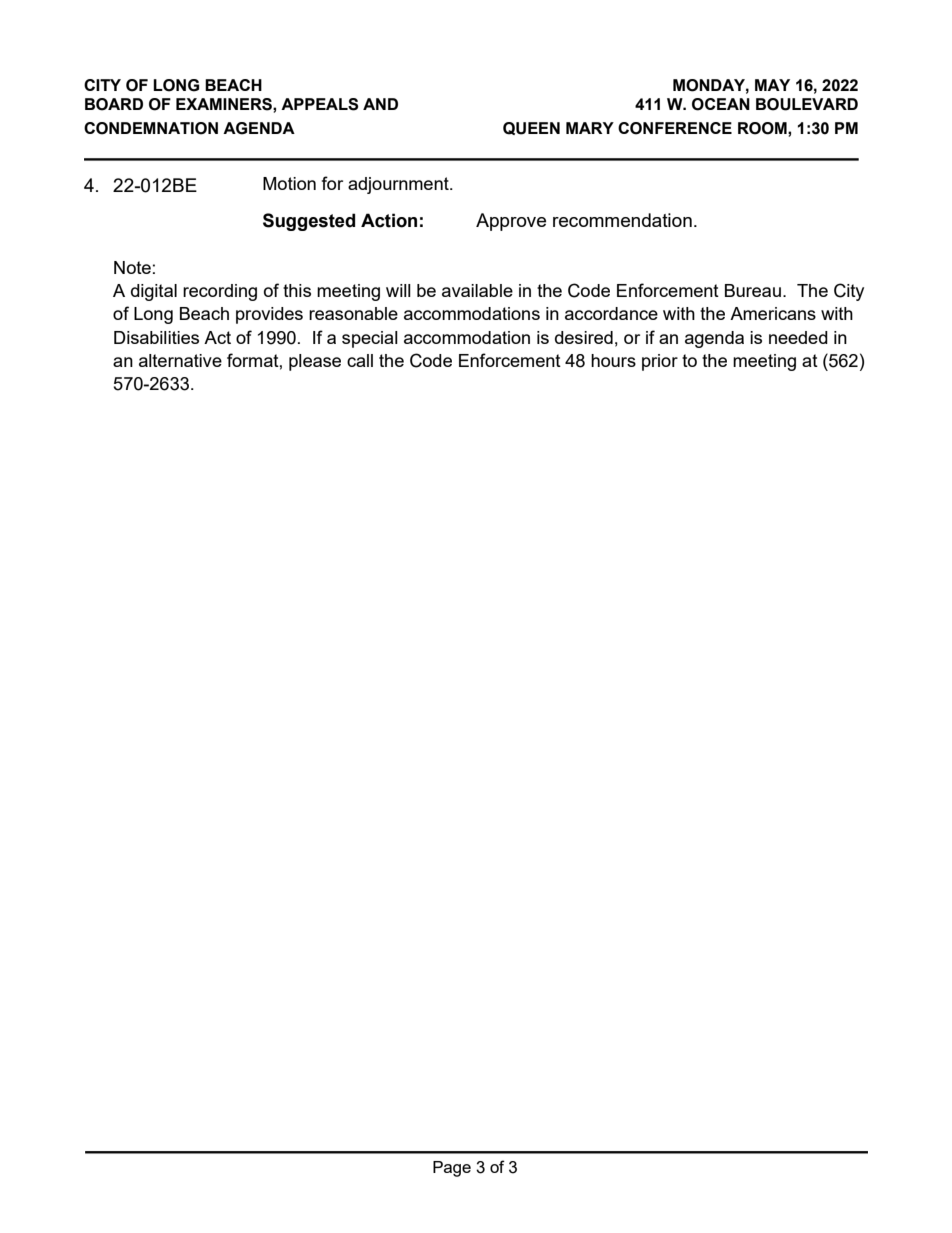  Describe the element at coordinates (315, 362) in the screenshot. I see `please` at that location.
